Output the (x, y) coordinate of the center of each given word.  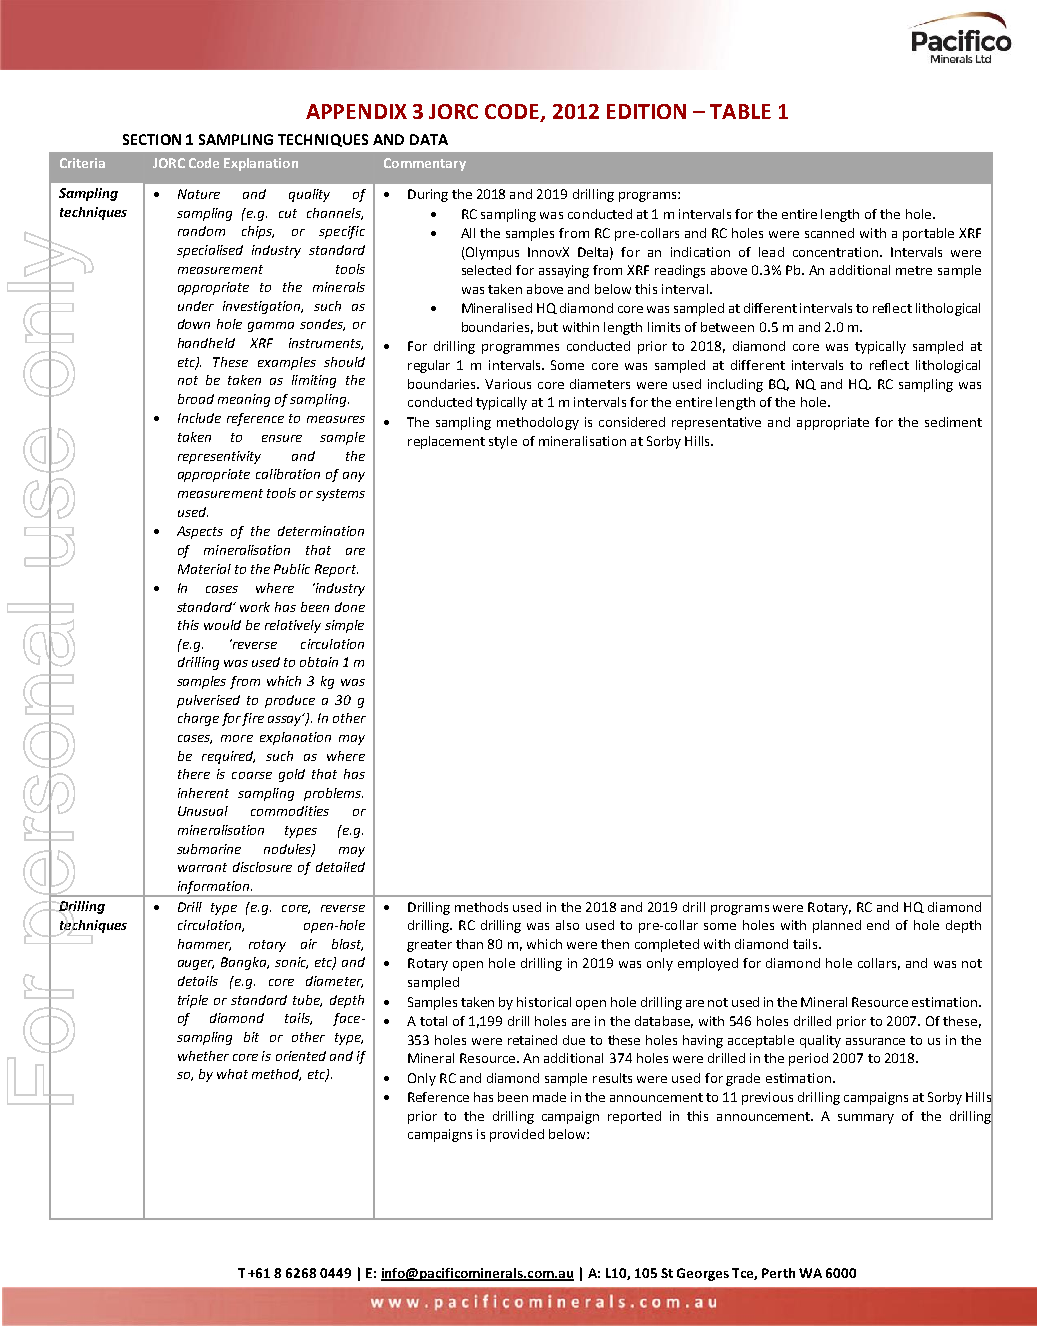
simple (344, 626)
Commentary (425, 164)
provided (517, 1135)
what (232, 1074)
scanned (829, 233)
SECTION (152, 139)
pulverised (208, 701)
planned (837, 926)
